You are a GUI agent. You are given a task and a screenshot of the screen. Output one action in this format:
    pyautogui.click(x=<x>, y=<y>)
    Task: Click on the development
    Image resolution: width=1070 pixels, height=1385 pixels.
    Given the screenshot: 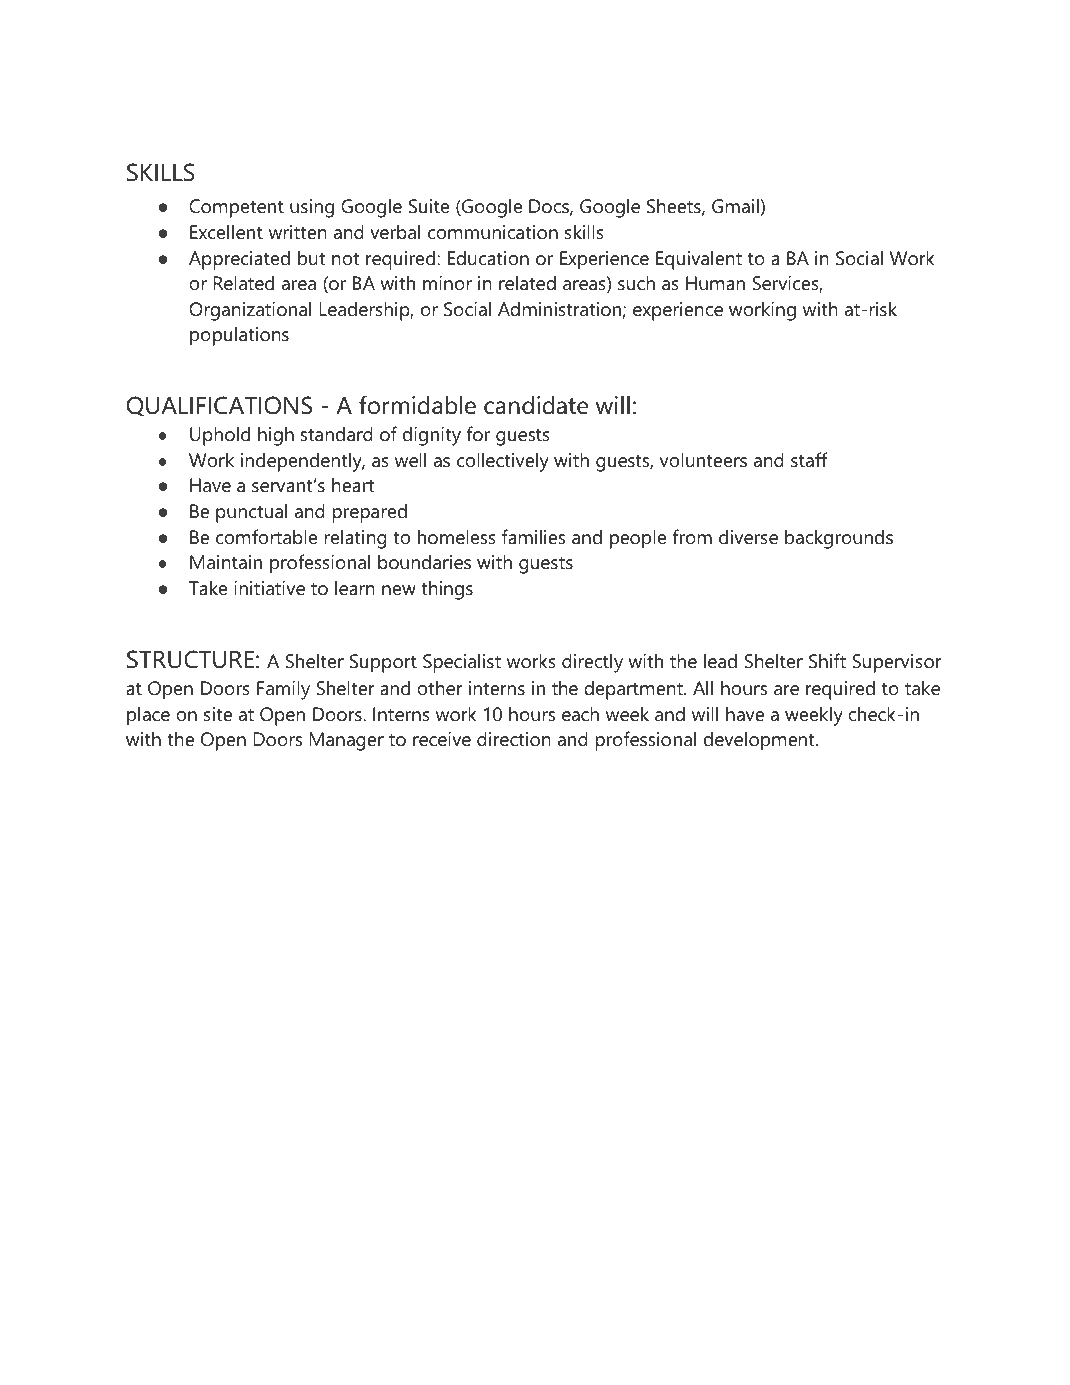 What is the action you would take?
    pyautogui.click(x=760, y=741)
